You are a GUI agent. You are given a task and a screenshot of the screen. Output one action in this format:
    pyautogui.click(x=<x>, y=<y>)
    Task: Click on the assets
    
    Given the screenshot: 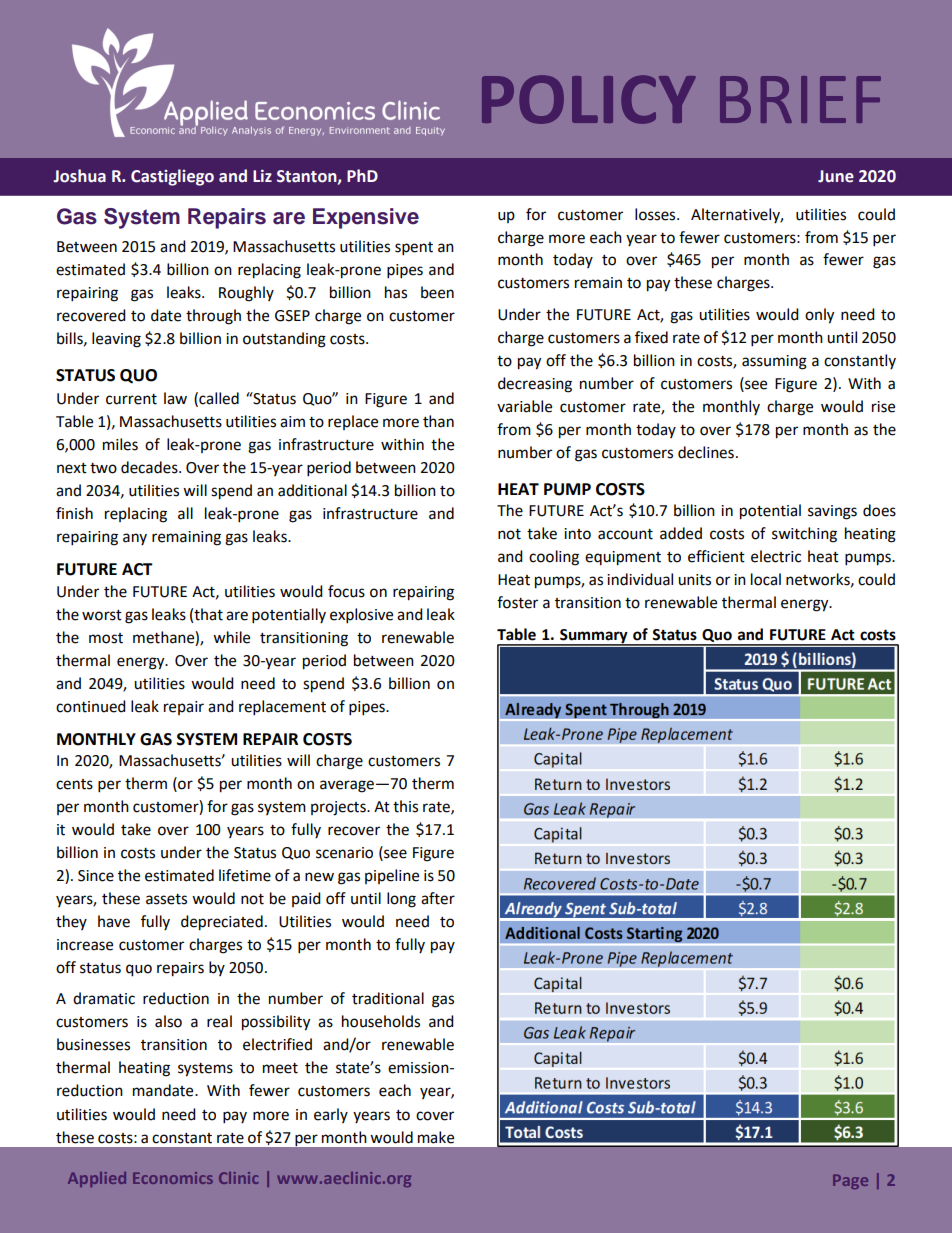 What is the action you would take?
    pyautogui.click(x=166, y=899)
